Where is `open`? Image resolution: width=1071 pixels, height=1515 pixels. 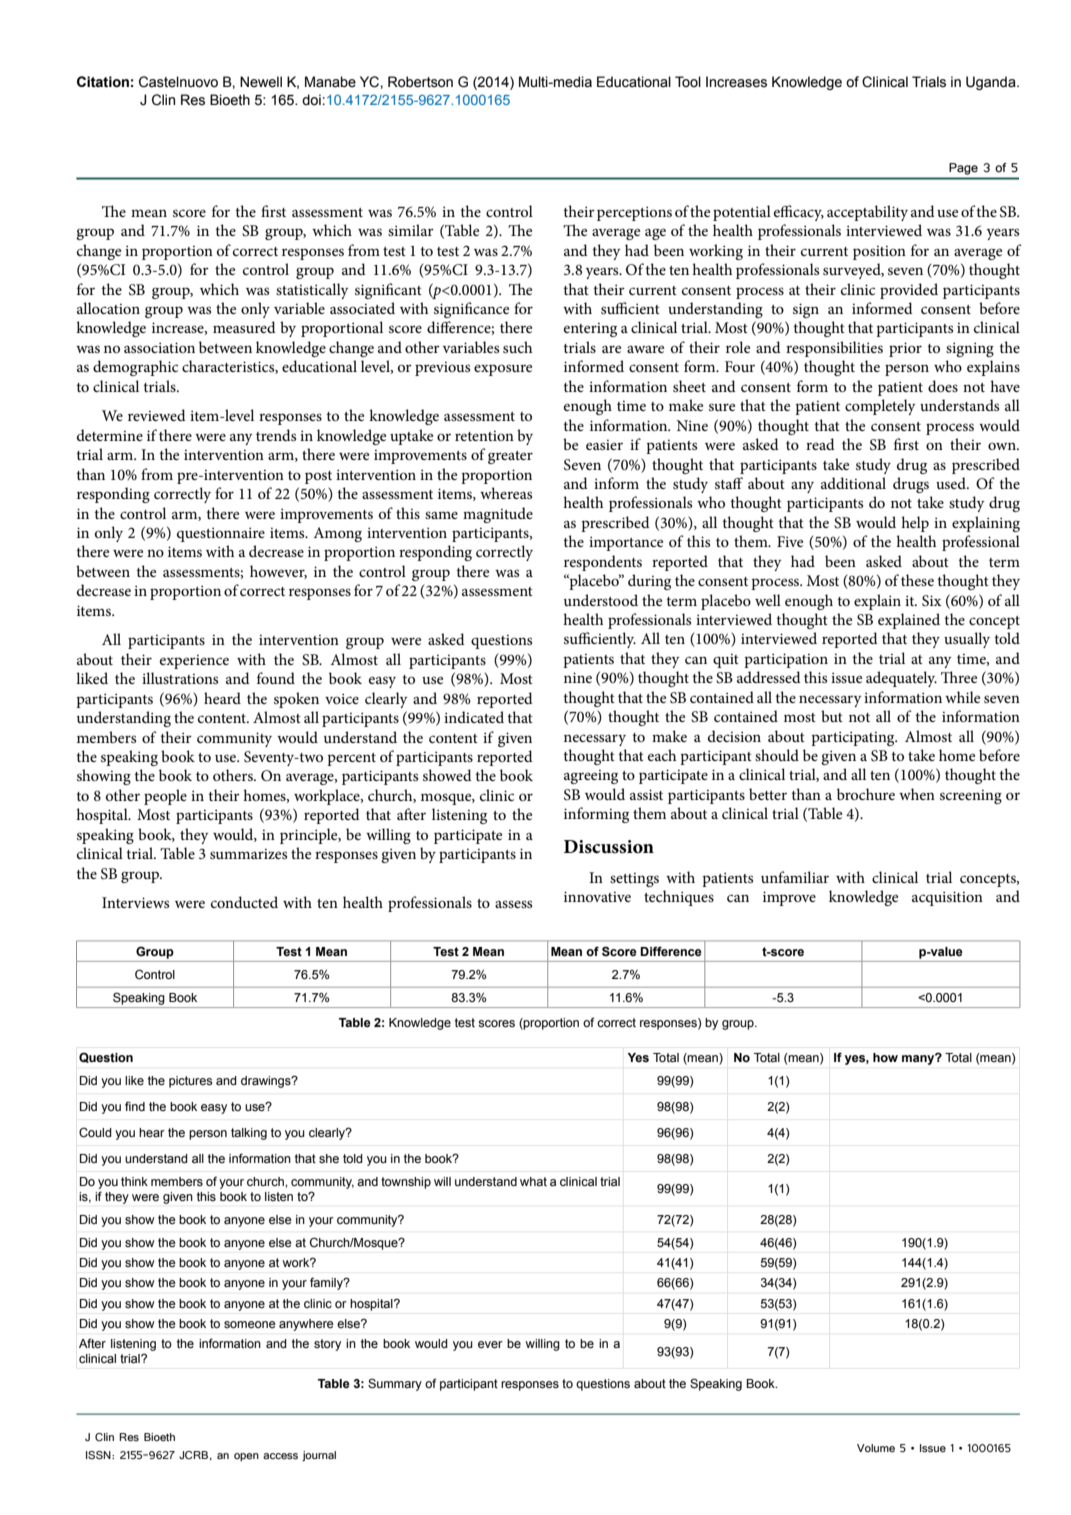
open is located at coordinates (246, 1457).
